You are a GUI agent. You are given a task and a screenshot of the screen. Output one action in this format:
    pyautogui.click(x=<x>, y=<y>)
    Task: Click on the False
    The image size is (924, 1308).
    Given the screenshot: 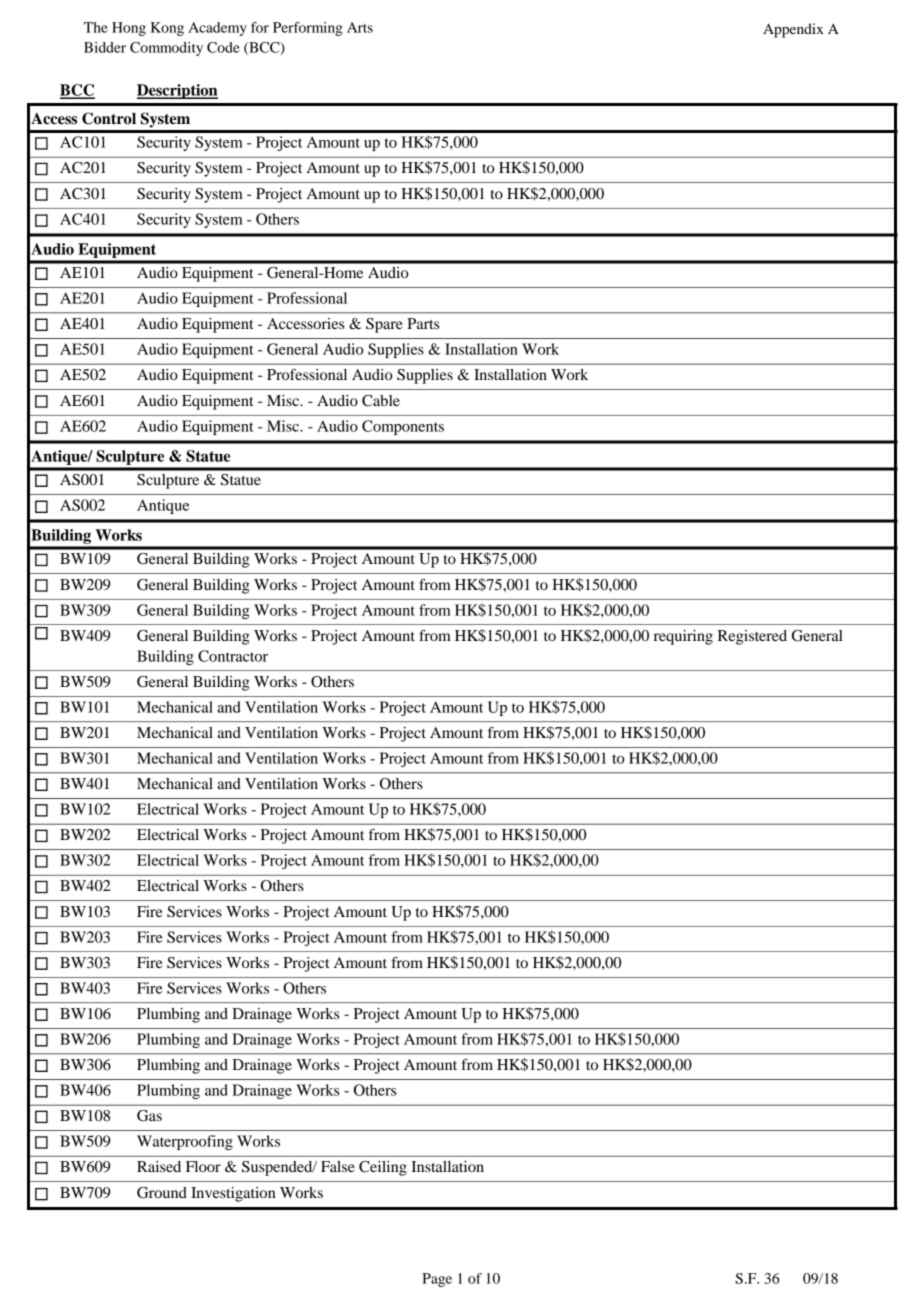 What is the action you would take?
    pyautogui.click(x=338, y=1166)
